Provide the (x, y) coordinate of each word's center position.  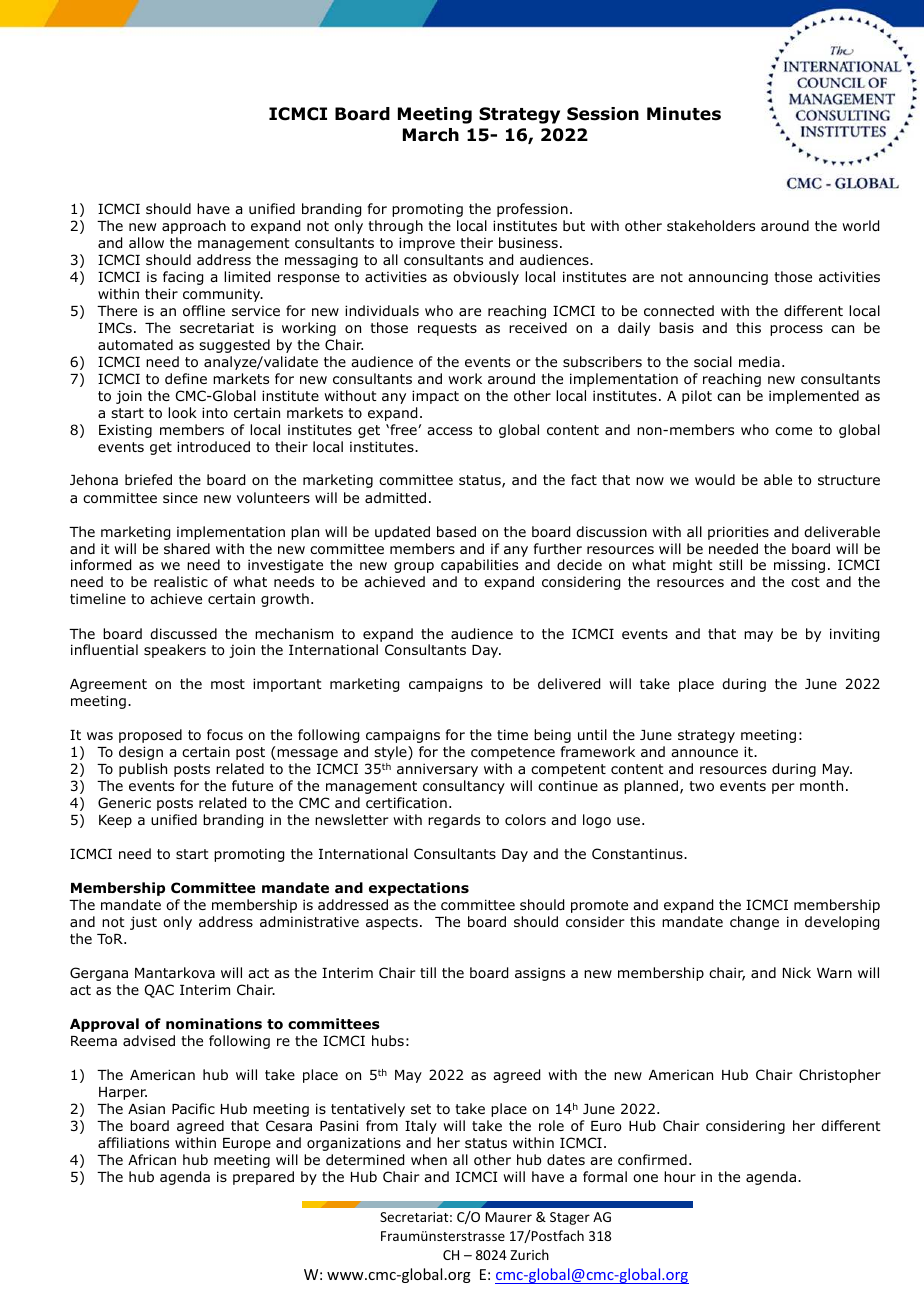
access (449, 431)
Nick (797, 972)
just (143, 923)
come (793, 431)
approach (194, 227)
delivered (569, 684)
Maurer (509, 1217)
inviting (854, 635)
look (182, 413)
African (152, 1159)
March (431, 135)
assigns (540, 974)
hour (680, 1177)
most (228, 684)
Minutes (684, 114)
